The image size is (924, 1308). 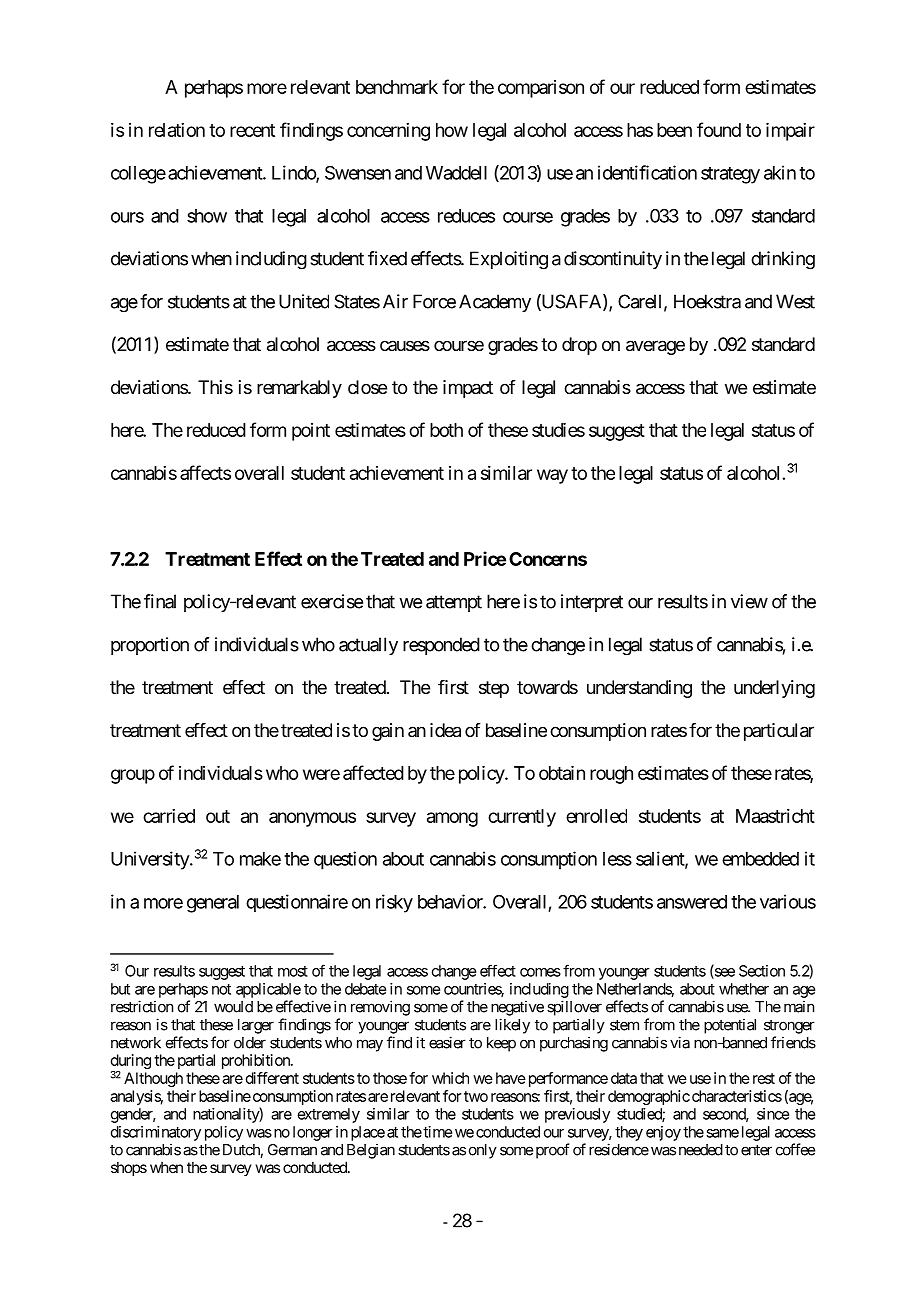 I want to click on final, so click(x=160, y=601).
